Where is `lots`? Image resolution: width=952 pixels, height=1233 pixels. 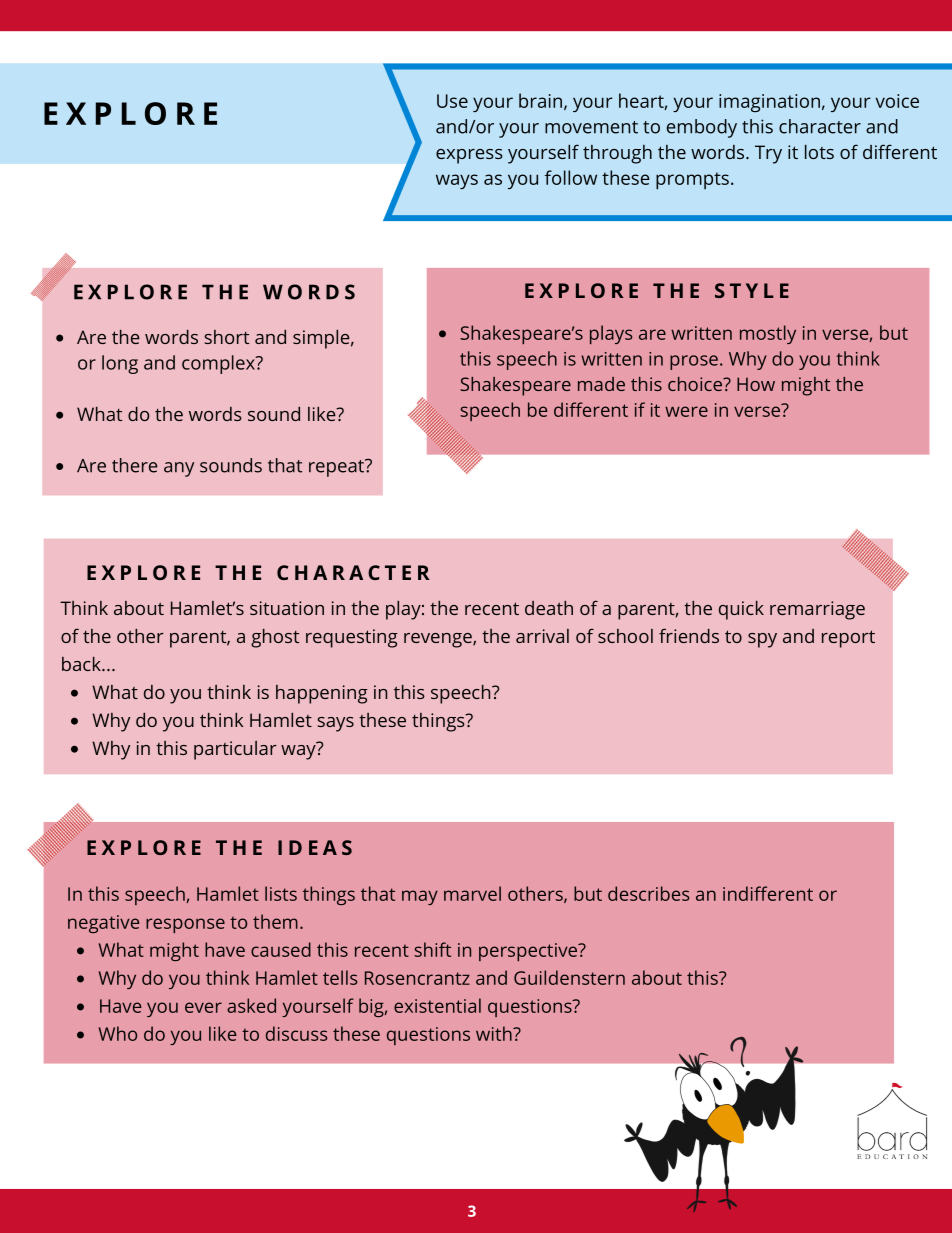 lots is located at coordinates (819, 152).
